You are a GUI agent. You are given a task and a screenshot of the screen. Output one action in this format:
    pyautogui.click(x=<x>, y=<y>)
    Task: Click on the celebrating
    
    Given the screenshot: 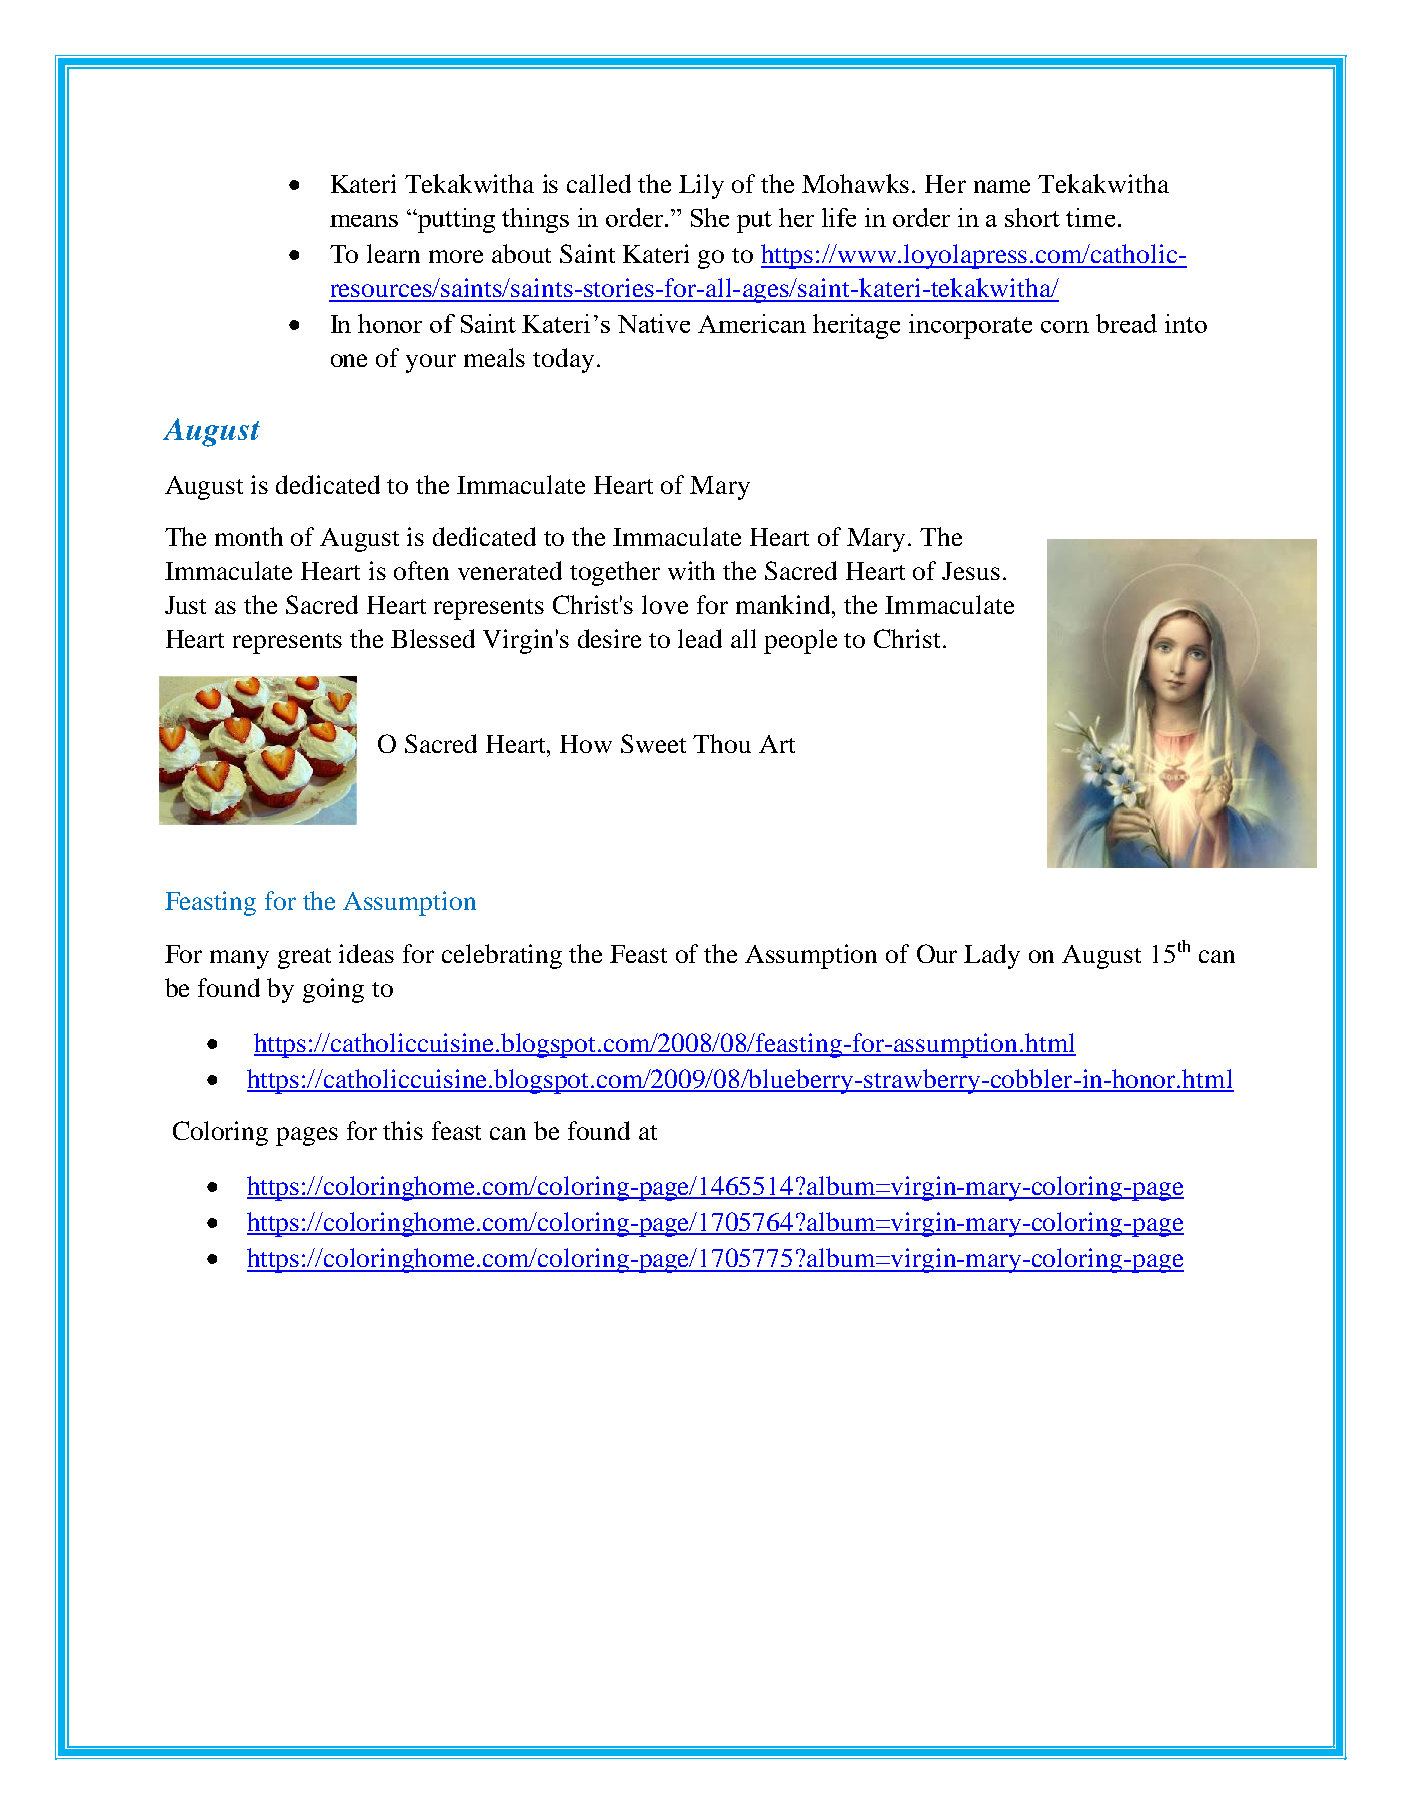 What is the action you would take?
    pyautogui.click(x=502, y=956)
